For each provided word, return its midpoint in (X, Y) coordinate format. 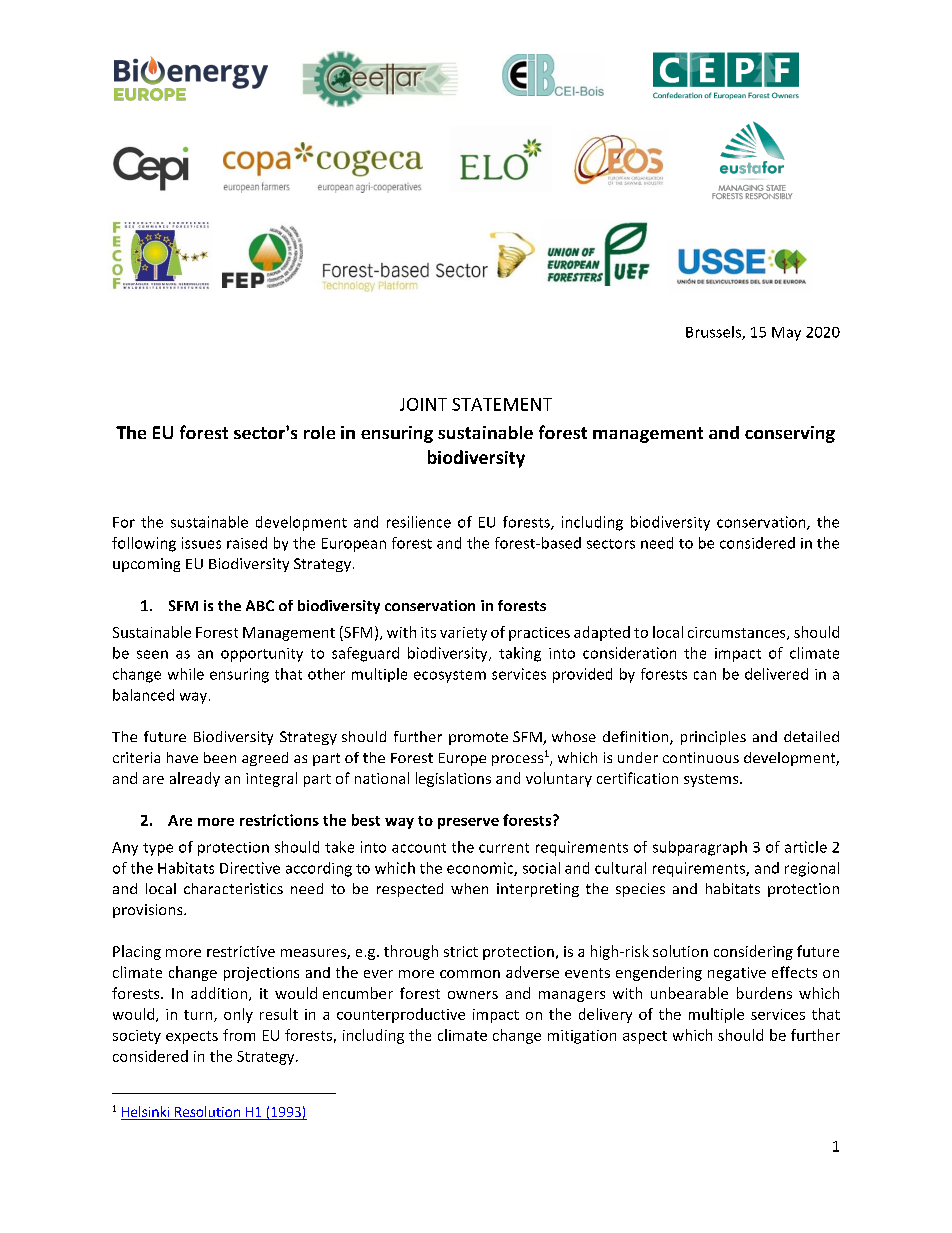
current (504, 848)
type (158, 849)
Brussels (714, 333)
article (806, 847)
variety (463, 634)
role (319, 432)
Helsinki (146, 1113)
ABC (260, 605)
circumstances (738, 633)
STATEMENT (502, 404)
